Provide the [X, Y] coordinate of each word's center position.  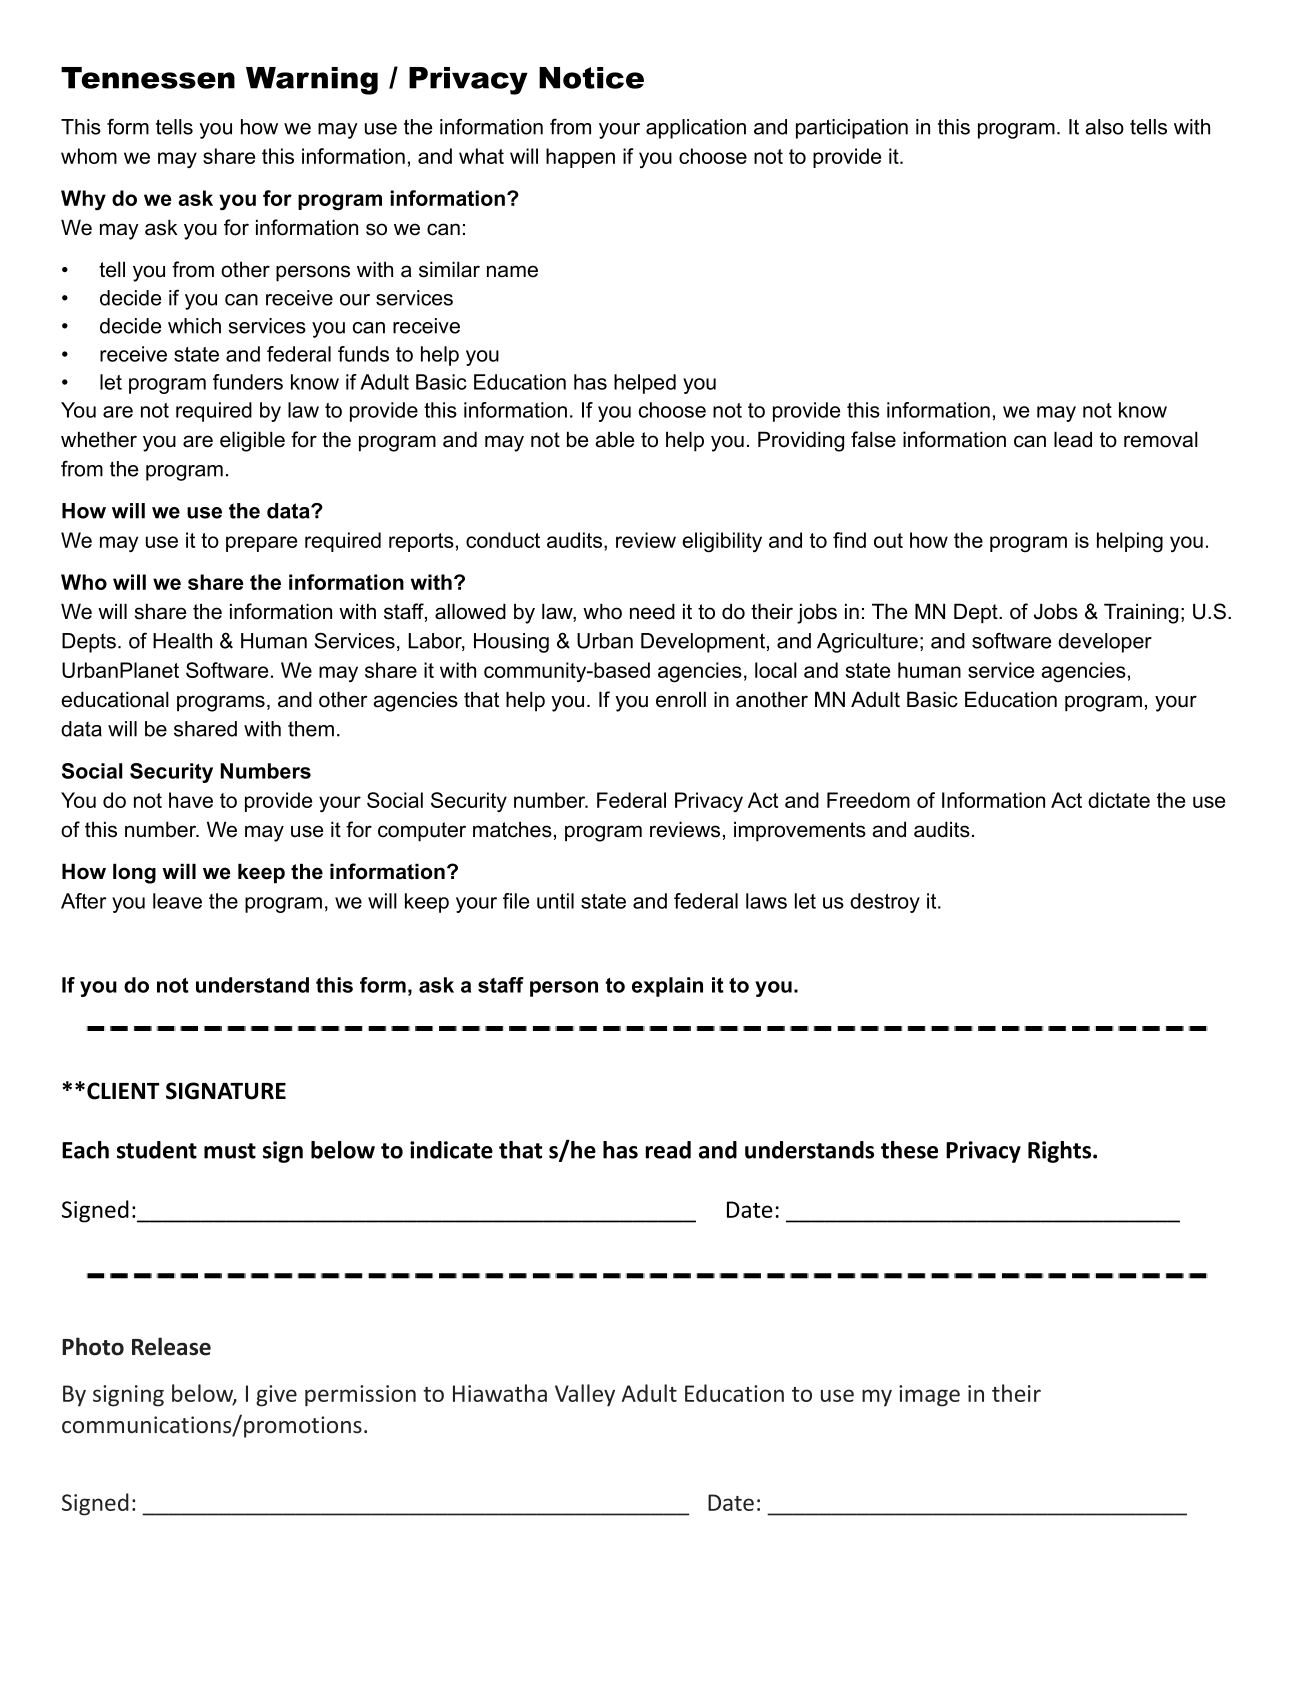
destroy [885, 903]
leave [177, 901]
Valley [585, 1395]
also [1104, 127]
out [888, 540]
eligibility [722, 542]
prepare [261, 544]
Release [171, 1346]
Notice [591, 78]
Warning [312, 81]
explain [667, 987]
